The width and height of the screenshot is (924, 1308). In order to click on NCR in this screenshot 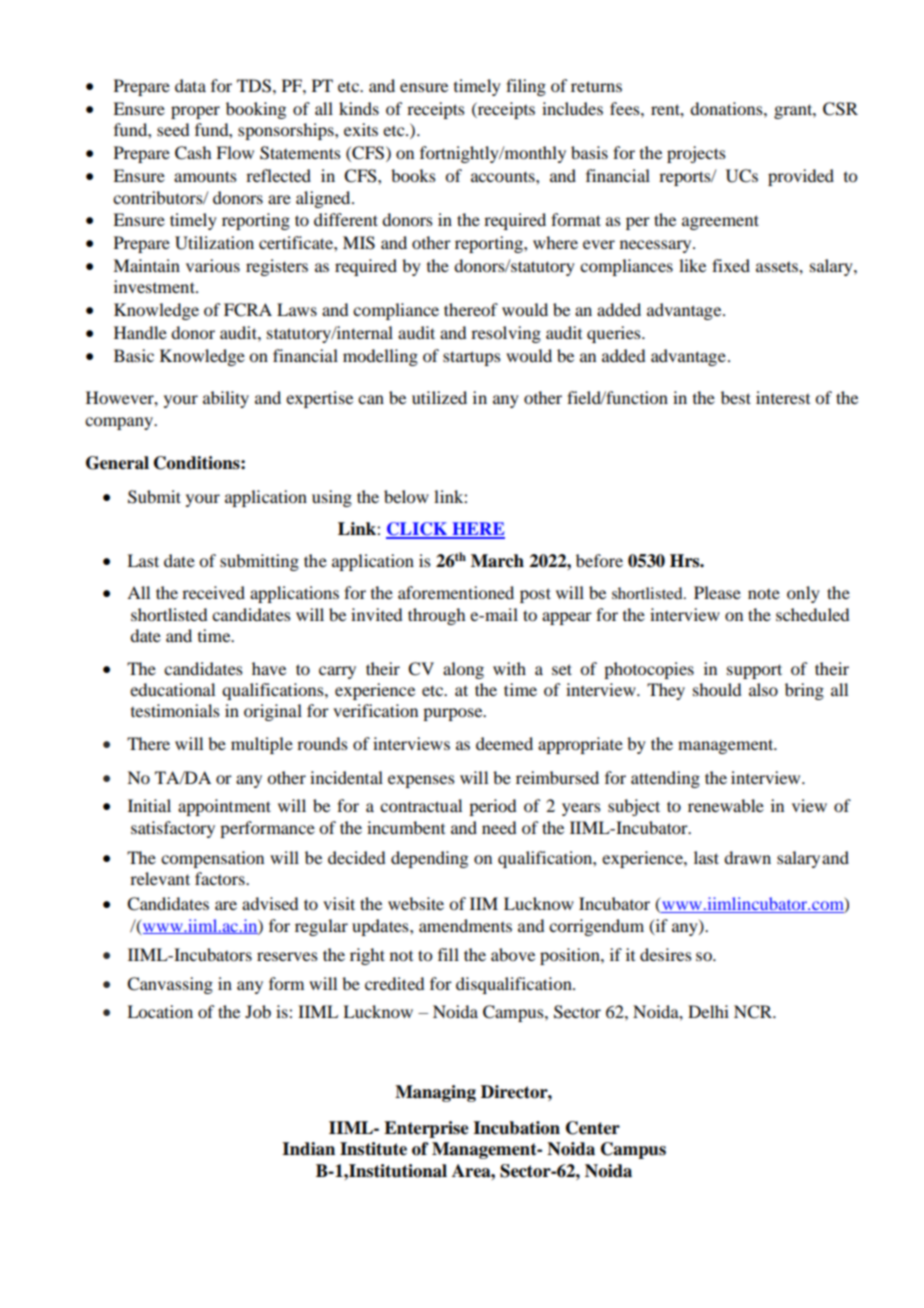, I will do `click(754, 1012)`.
